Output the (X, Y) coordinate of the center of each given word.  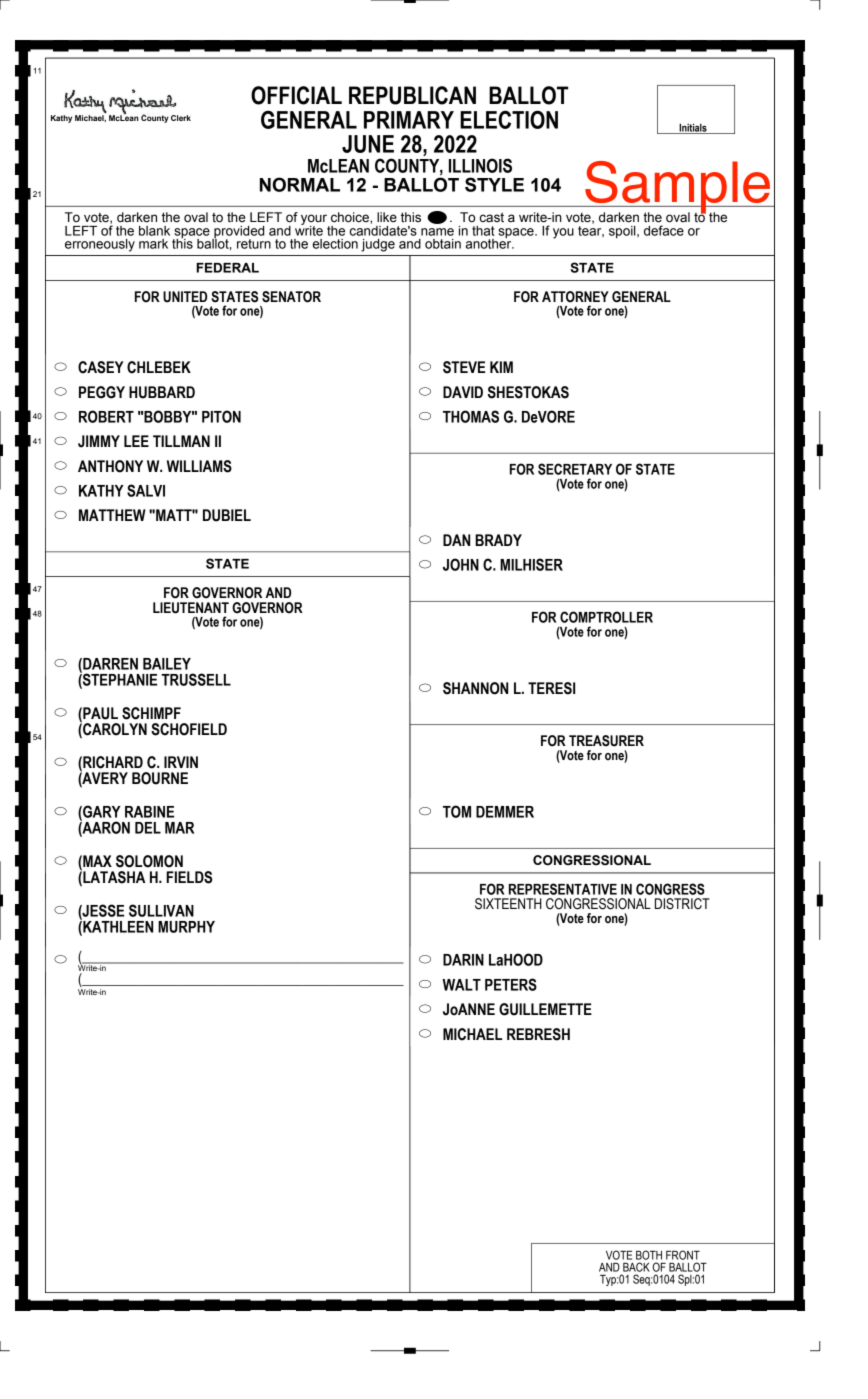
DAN (456, 540)
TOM (457, 811)
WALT (461, 985)
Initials (693, 128)
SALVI (146, 490)
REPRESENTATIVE (563, 889)
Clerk (181, 118)
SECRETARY (575, 469)
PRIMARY (409, 120)
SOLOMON (149, 861)
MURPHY (186, 927)
